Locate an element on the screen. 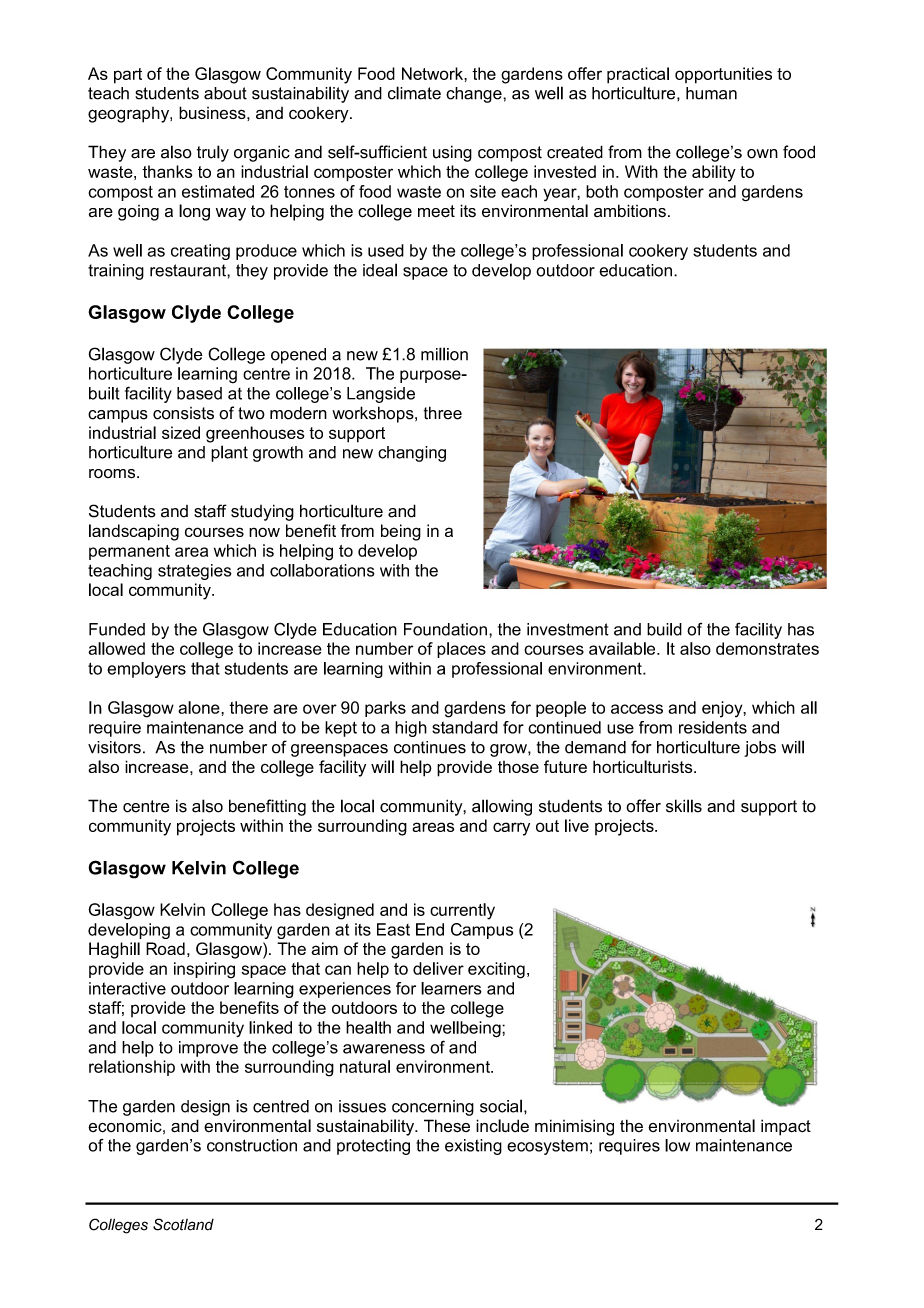  allowing is located at coordinates (502, 807).
